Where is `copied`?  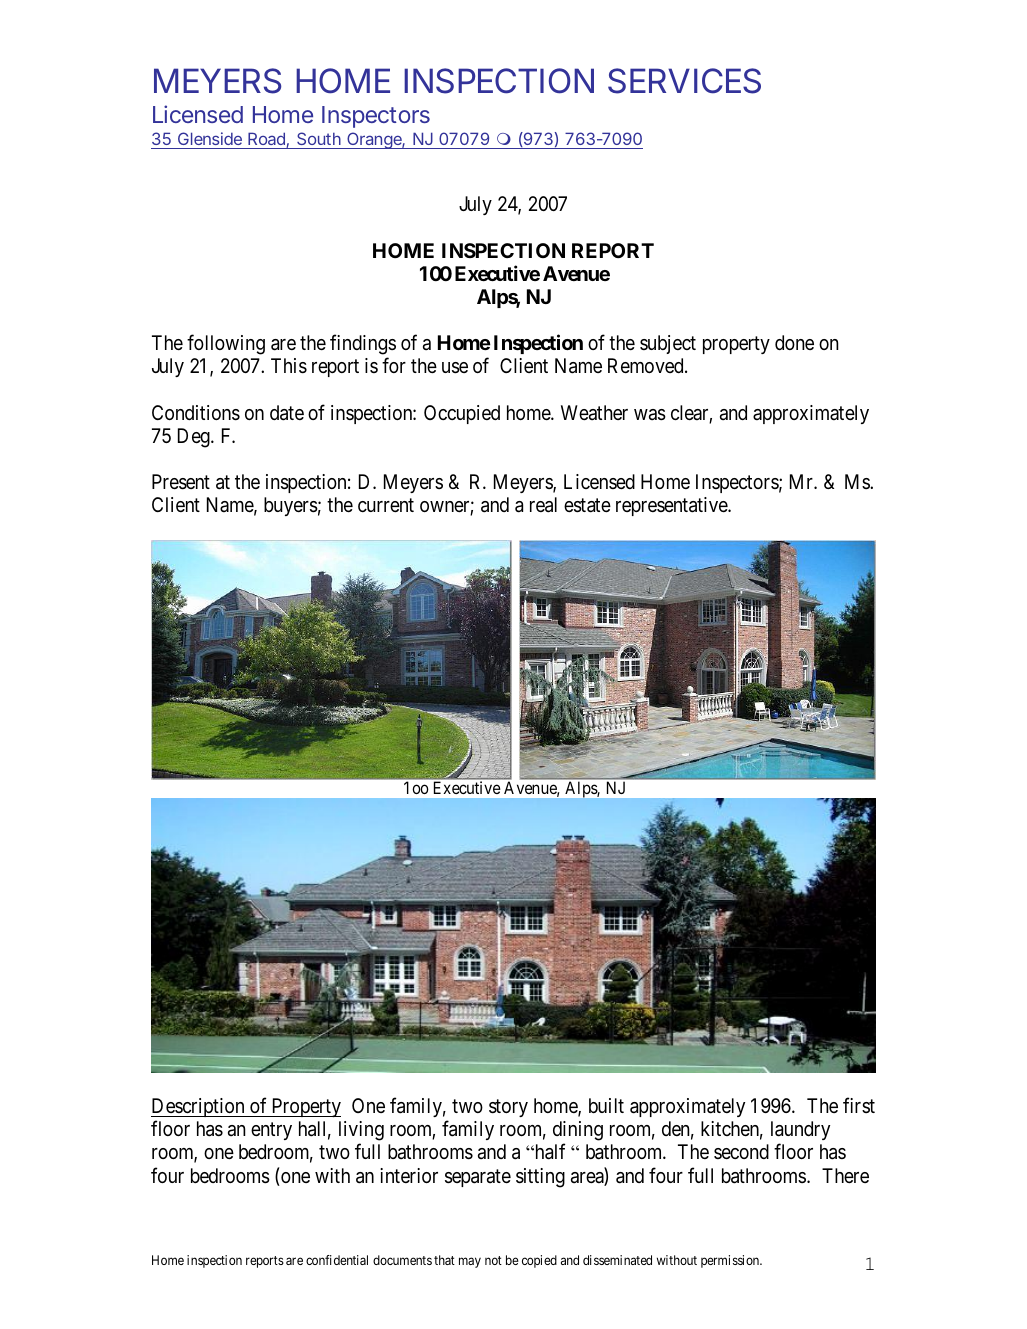 copied is located at coordinates (539, 1261).
